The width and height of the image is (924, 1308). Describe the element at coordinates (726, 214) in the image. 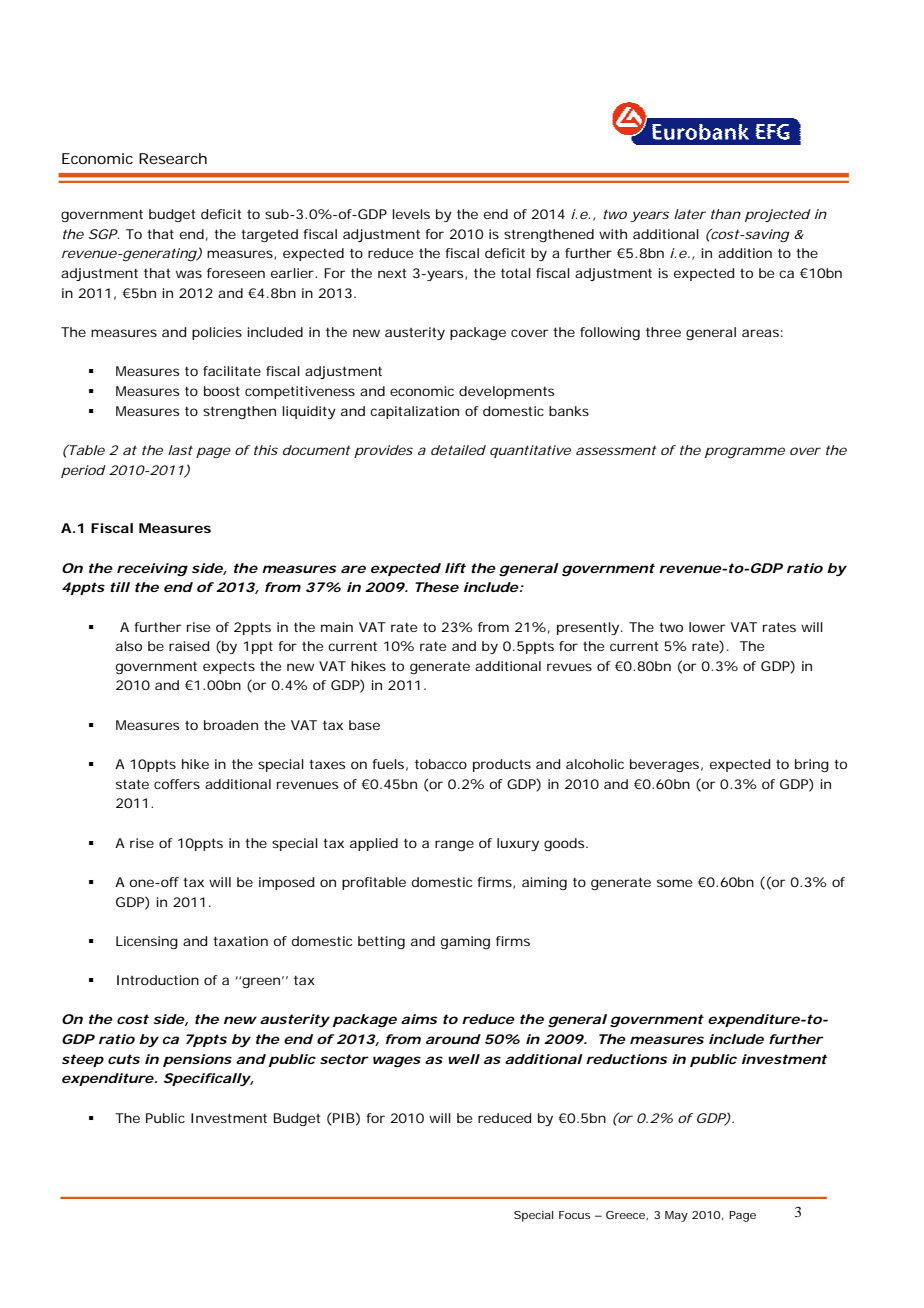

I see `than` at that location.
